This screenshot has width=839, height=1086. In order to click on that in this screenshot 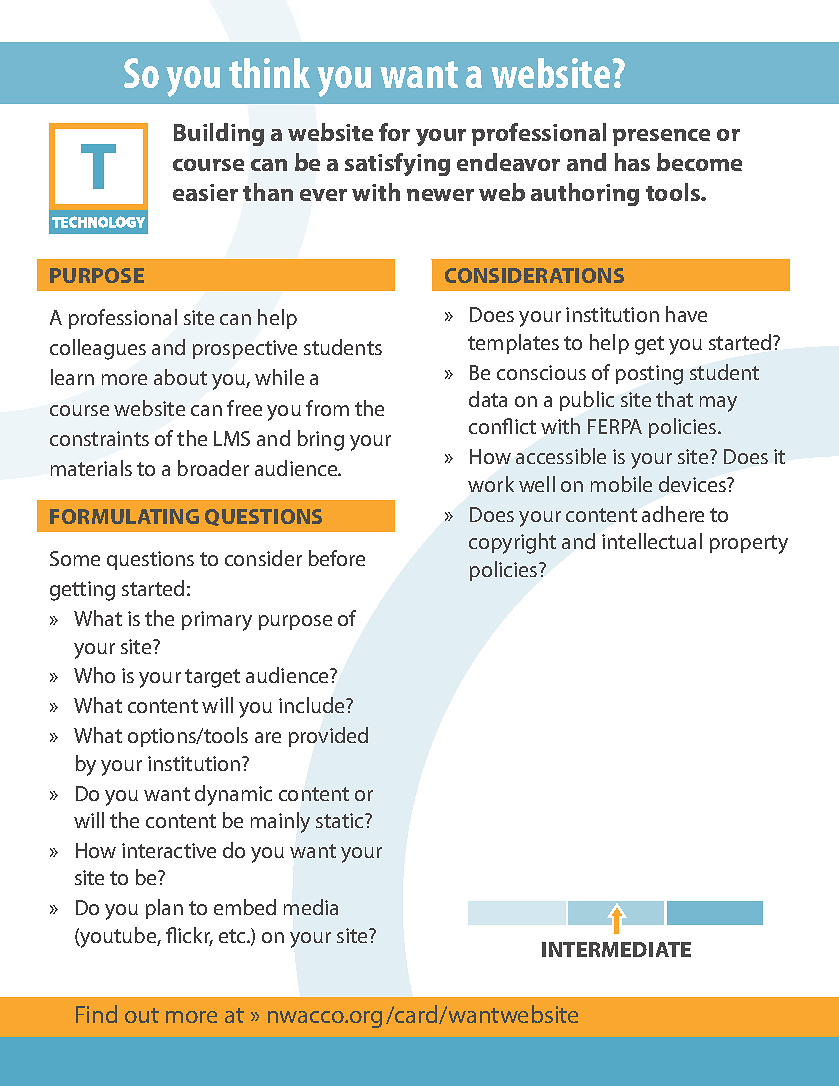, I will do `click(674, 399)`.
